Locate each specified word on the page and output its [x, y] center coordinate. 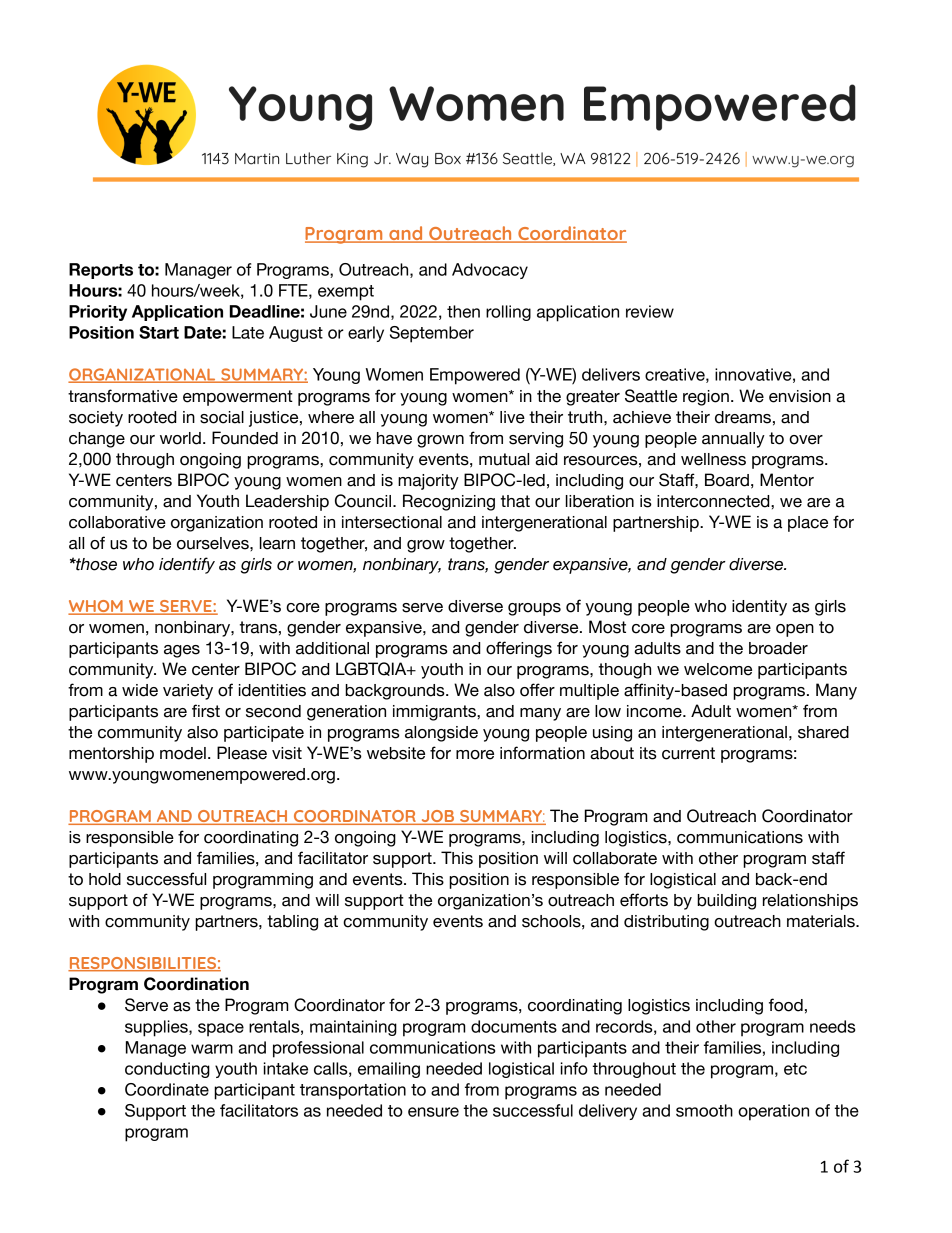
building [726, 902]
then [463, 311]
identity [759, 608]
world [180, 438]
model [183, 753]
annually [733, 440]
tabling [292, 923]
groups [534, 609]
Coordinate [167, 1089]
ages [182, 651]
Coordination [196, 984]
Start [159, 332]
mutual [504, 459]
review [650, 311]
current [688, 753]
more [475, 755]
